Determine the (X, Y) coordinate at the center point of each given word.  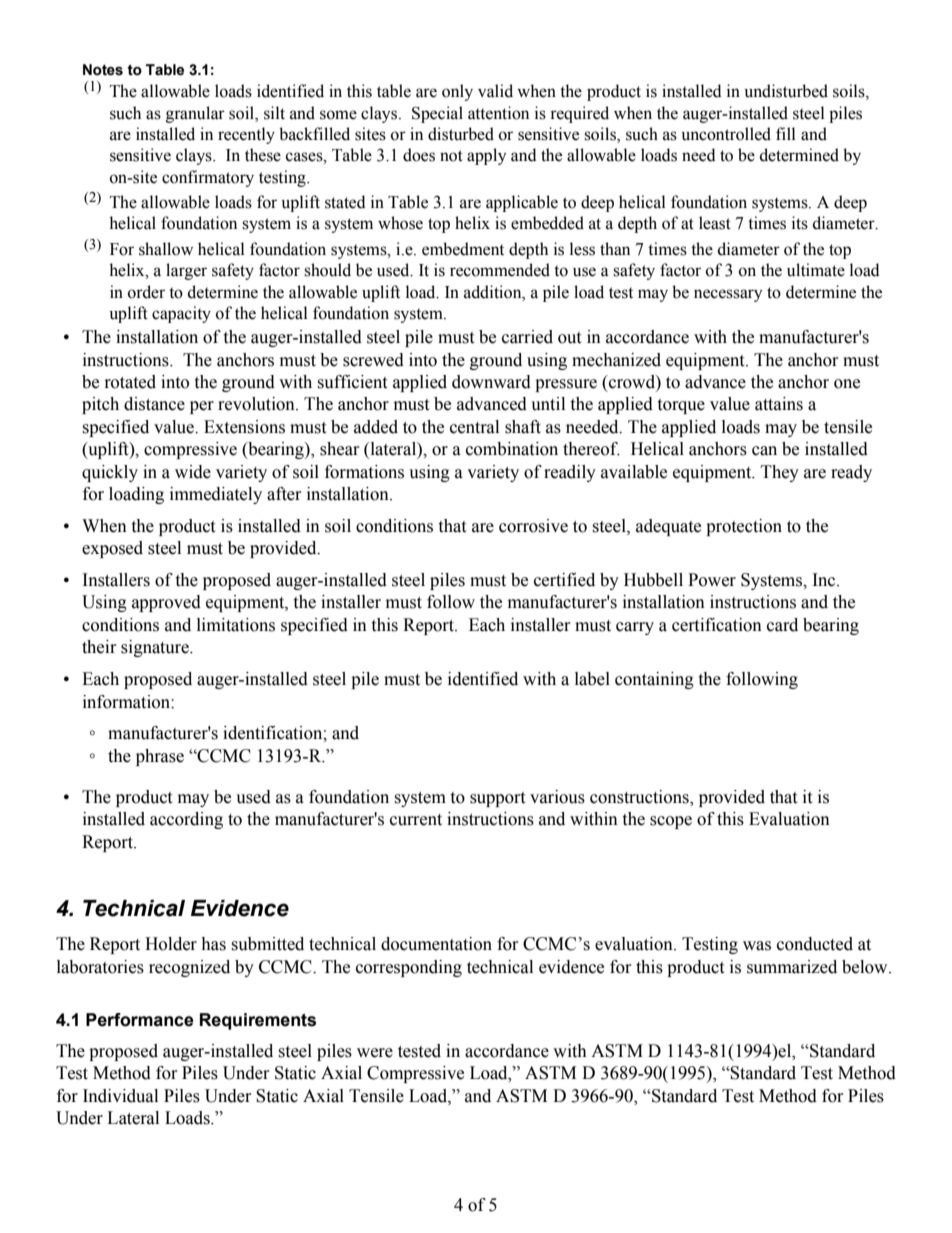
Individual (120, 1096)
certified (564, 580)
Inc (825, 580)
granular (195, 114)
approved (166, 603)
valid (495, 91)
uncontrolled (726, 134)
